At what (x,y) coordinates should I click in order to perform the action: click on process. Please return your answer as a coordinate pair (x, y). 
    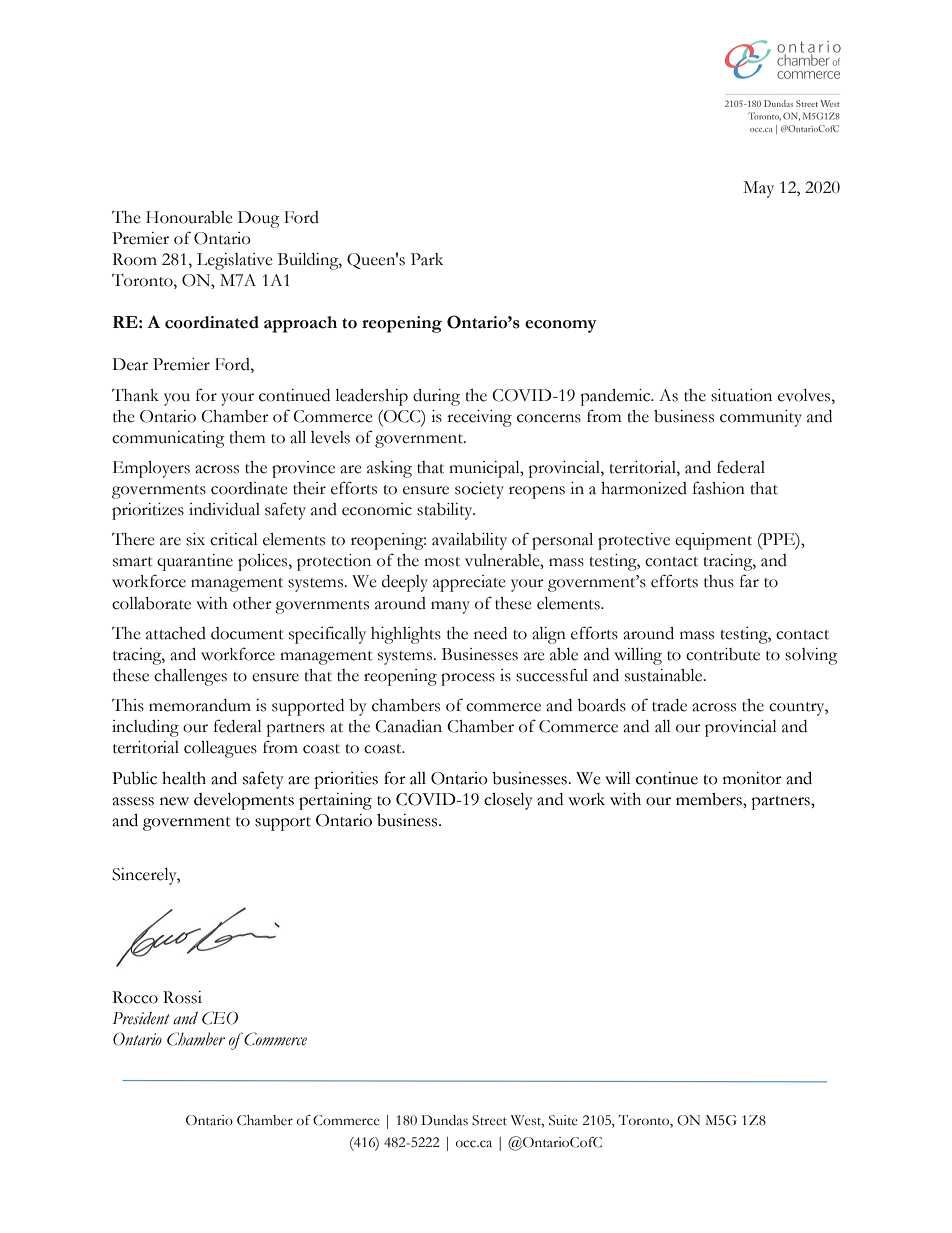
    Looking at the image, I should click on (468, 679).
